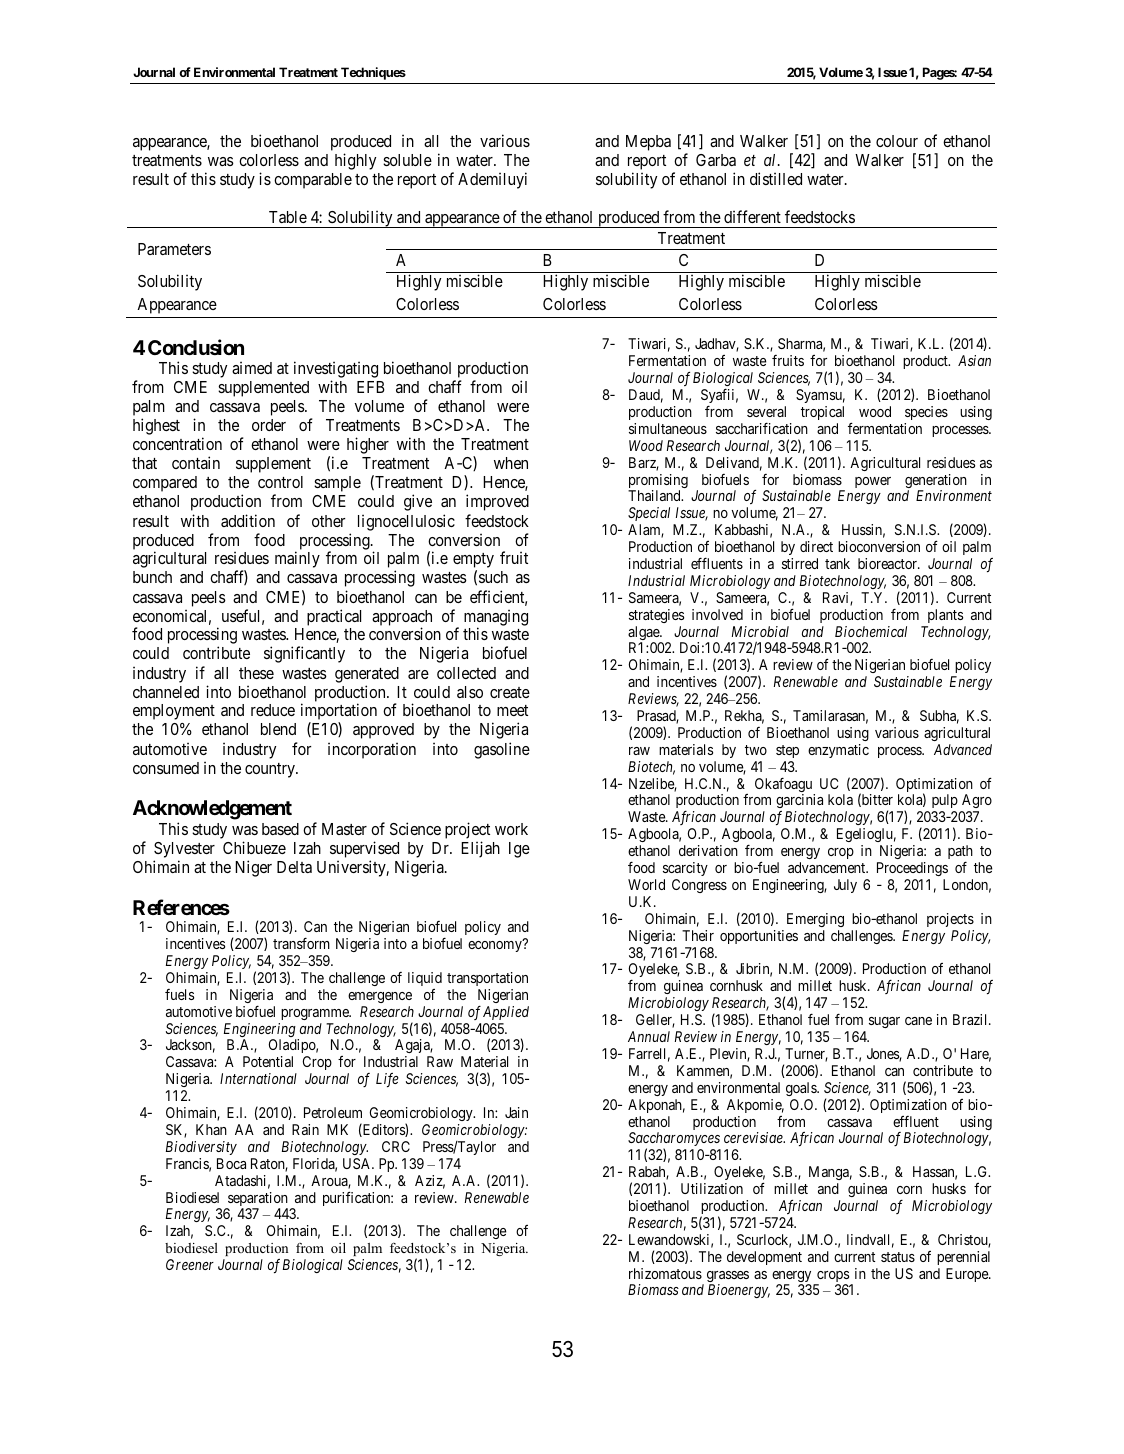 This document has height=1454, width=1124. I want to click on Biochemical, so click(871, 631).
